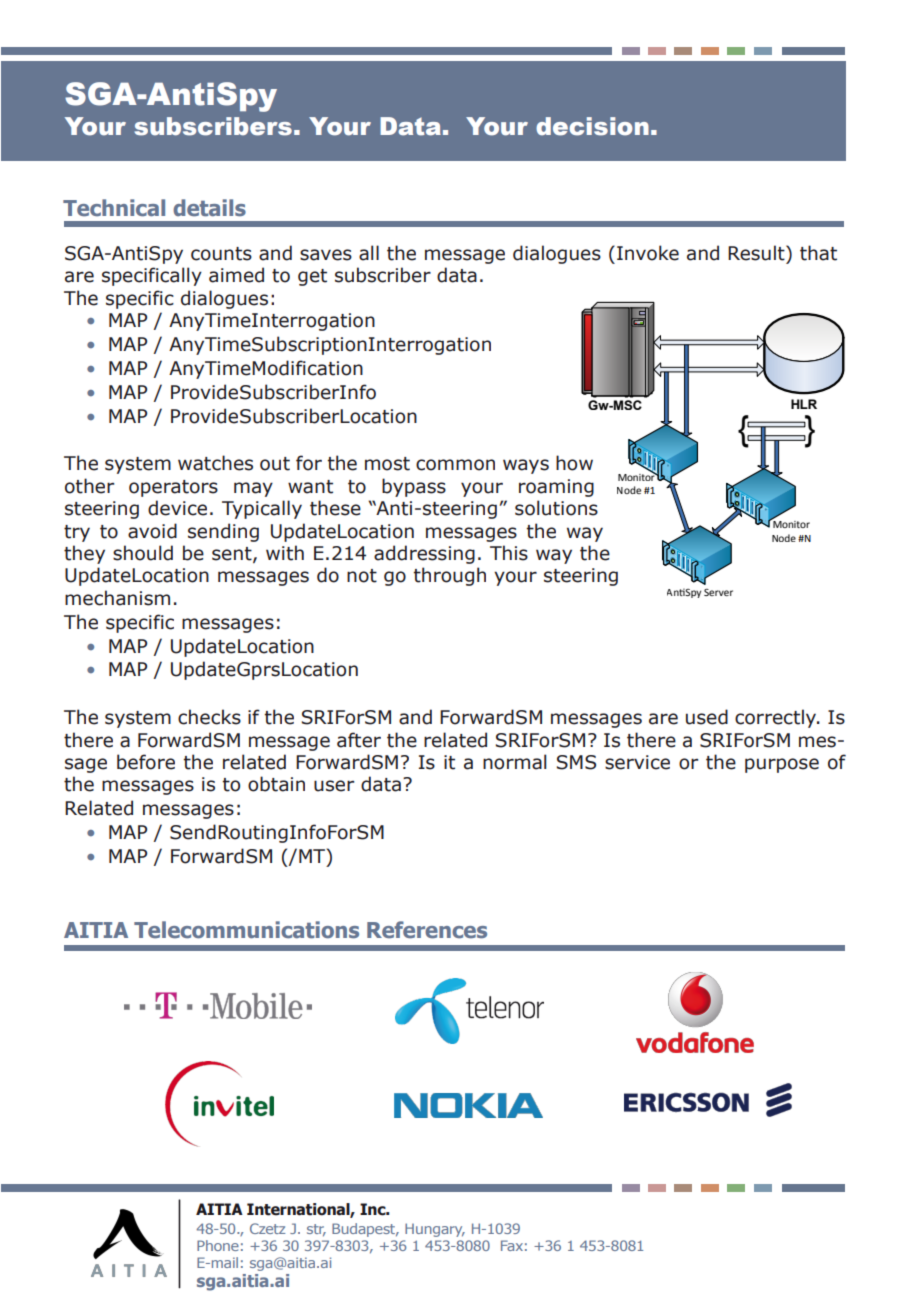 Image resolution: width=924 pixels, height=1308 pixels. What do you see at coordinates (427, 930) in the document?
I see `References` at bounding box center [427, 930].
